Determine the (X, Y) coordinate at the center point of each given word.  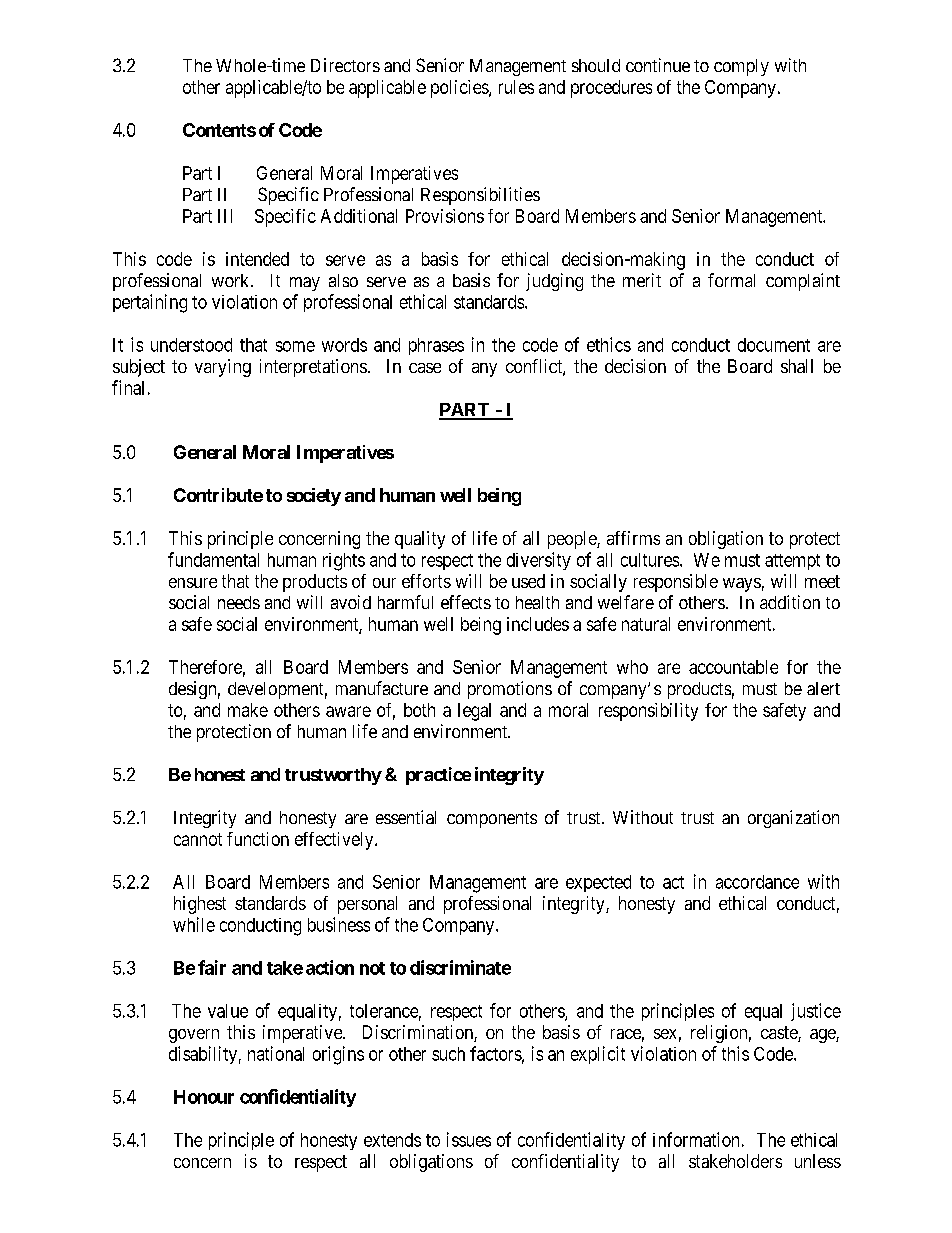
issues (469, 1139)
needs (239, 602)
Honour (204, 1097)
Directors (345, 65)
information (696, 1139)
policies (460, 89)
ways (742, 585)
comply (741, 67)
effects (466, 602)
